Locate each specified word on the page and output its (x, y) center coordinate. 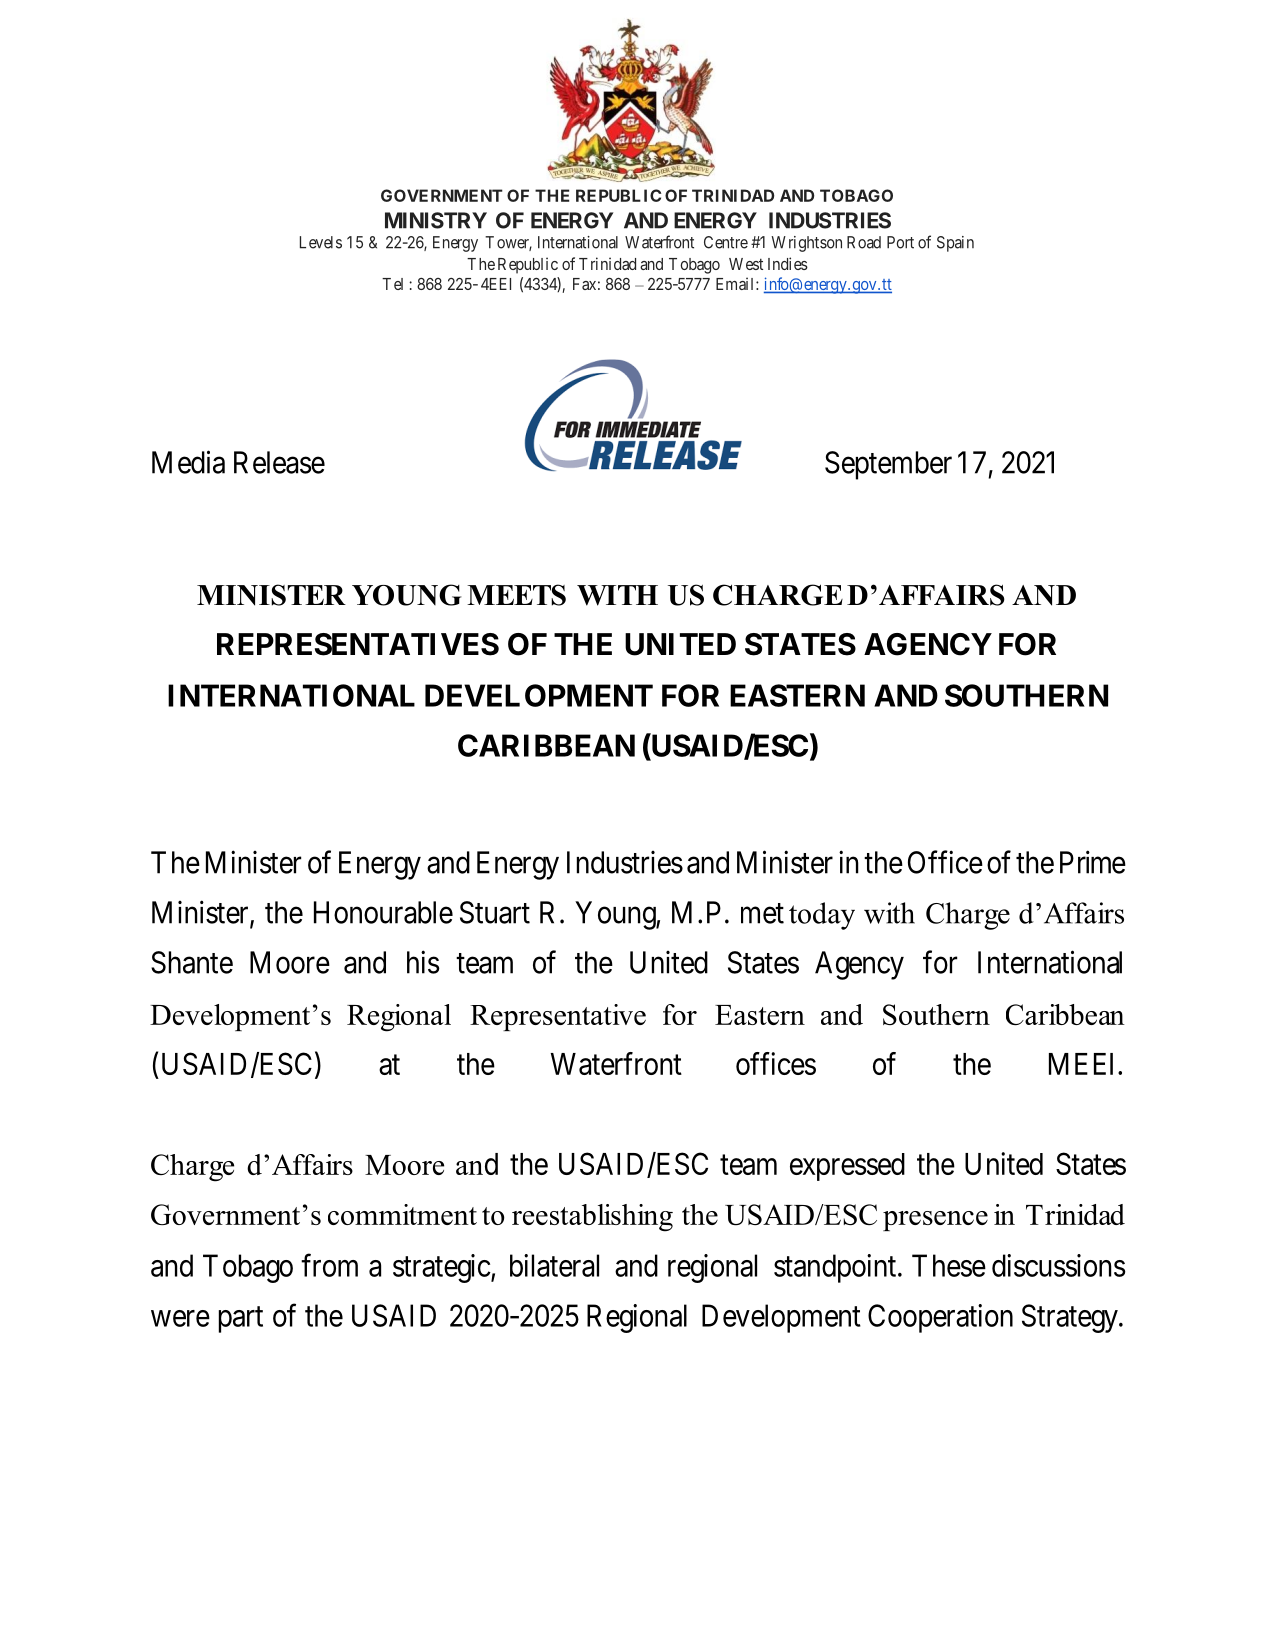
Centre (726, 242)
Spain (955, 244)
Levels (321, 242)
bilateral (554, 1265)
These (949, 1265)
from (329, 1265)
